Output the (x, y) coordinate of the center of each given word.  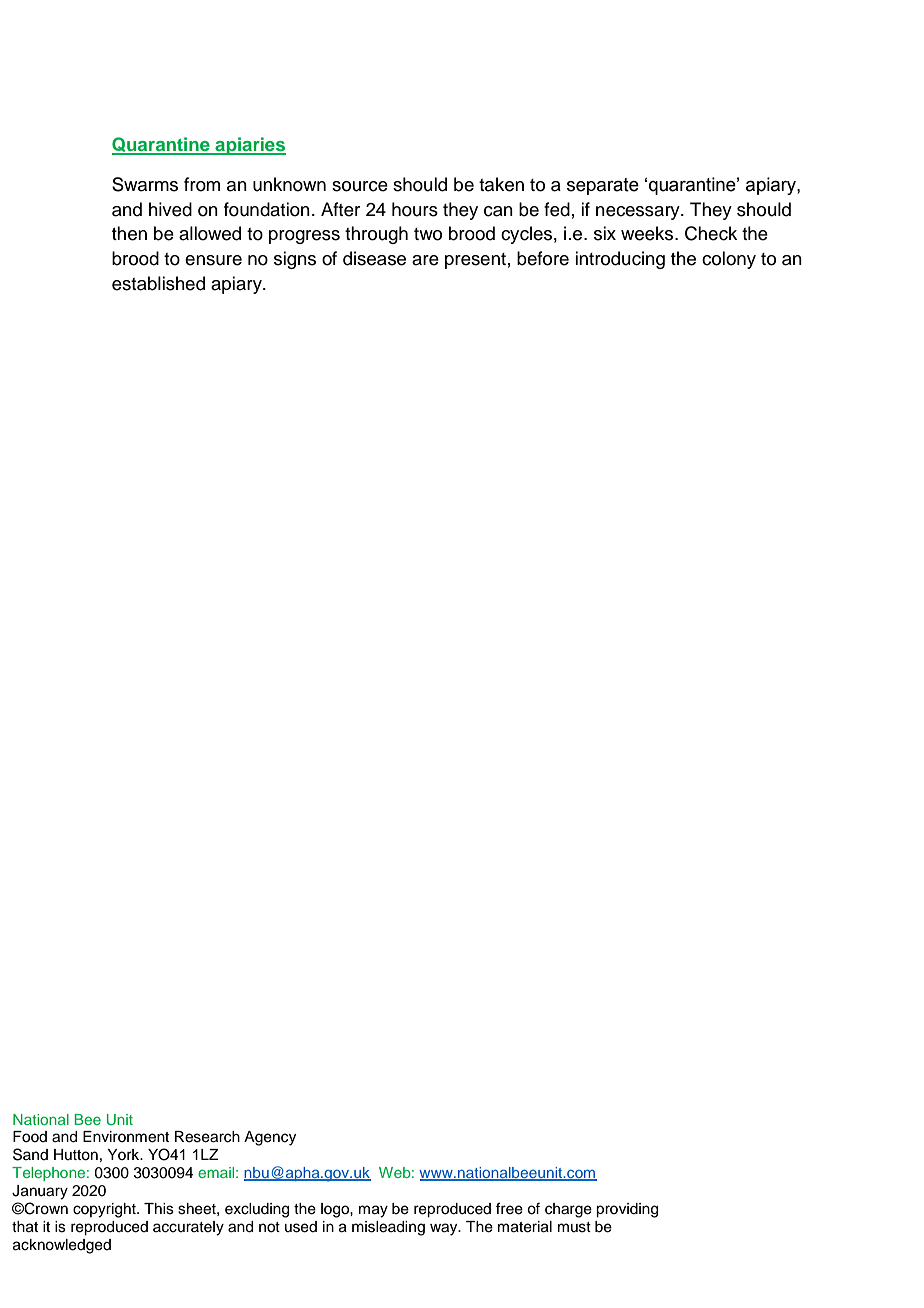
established (158, 283)
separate (603, 186)
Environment (126, 1137)
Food (30, 1137)
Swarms (145, 184)
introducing (620, 260)
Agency (270, 1138)
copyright (105, 1210)
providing (627, 1210)
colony (729, 260)
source (360, 186)
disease (374, 258)
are (425, 260)
